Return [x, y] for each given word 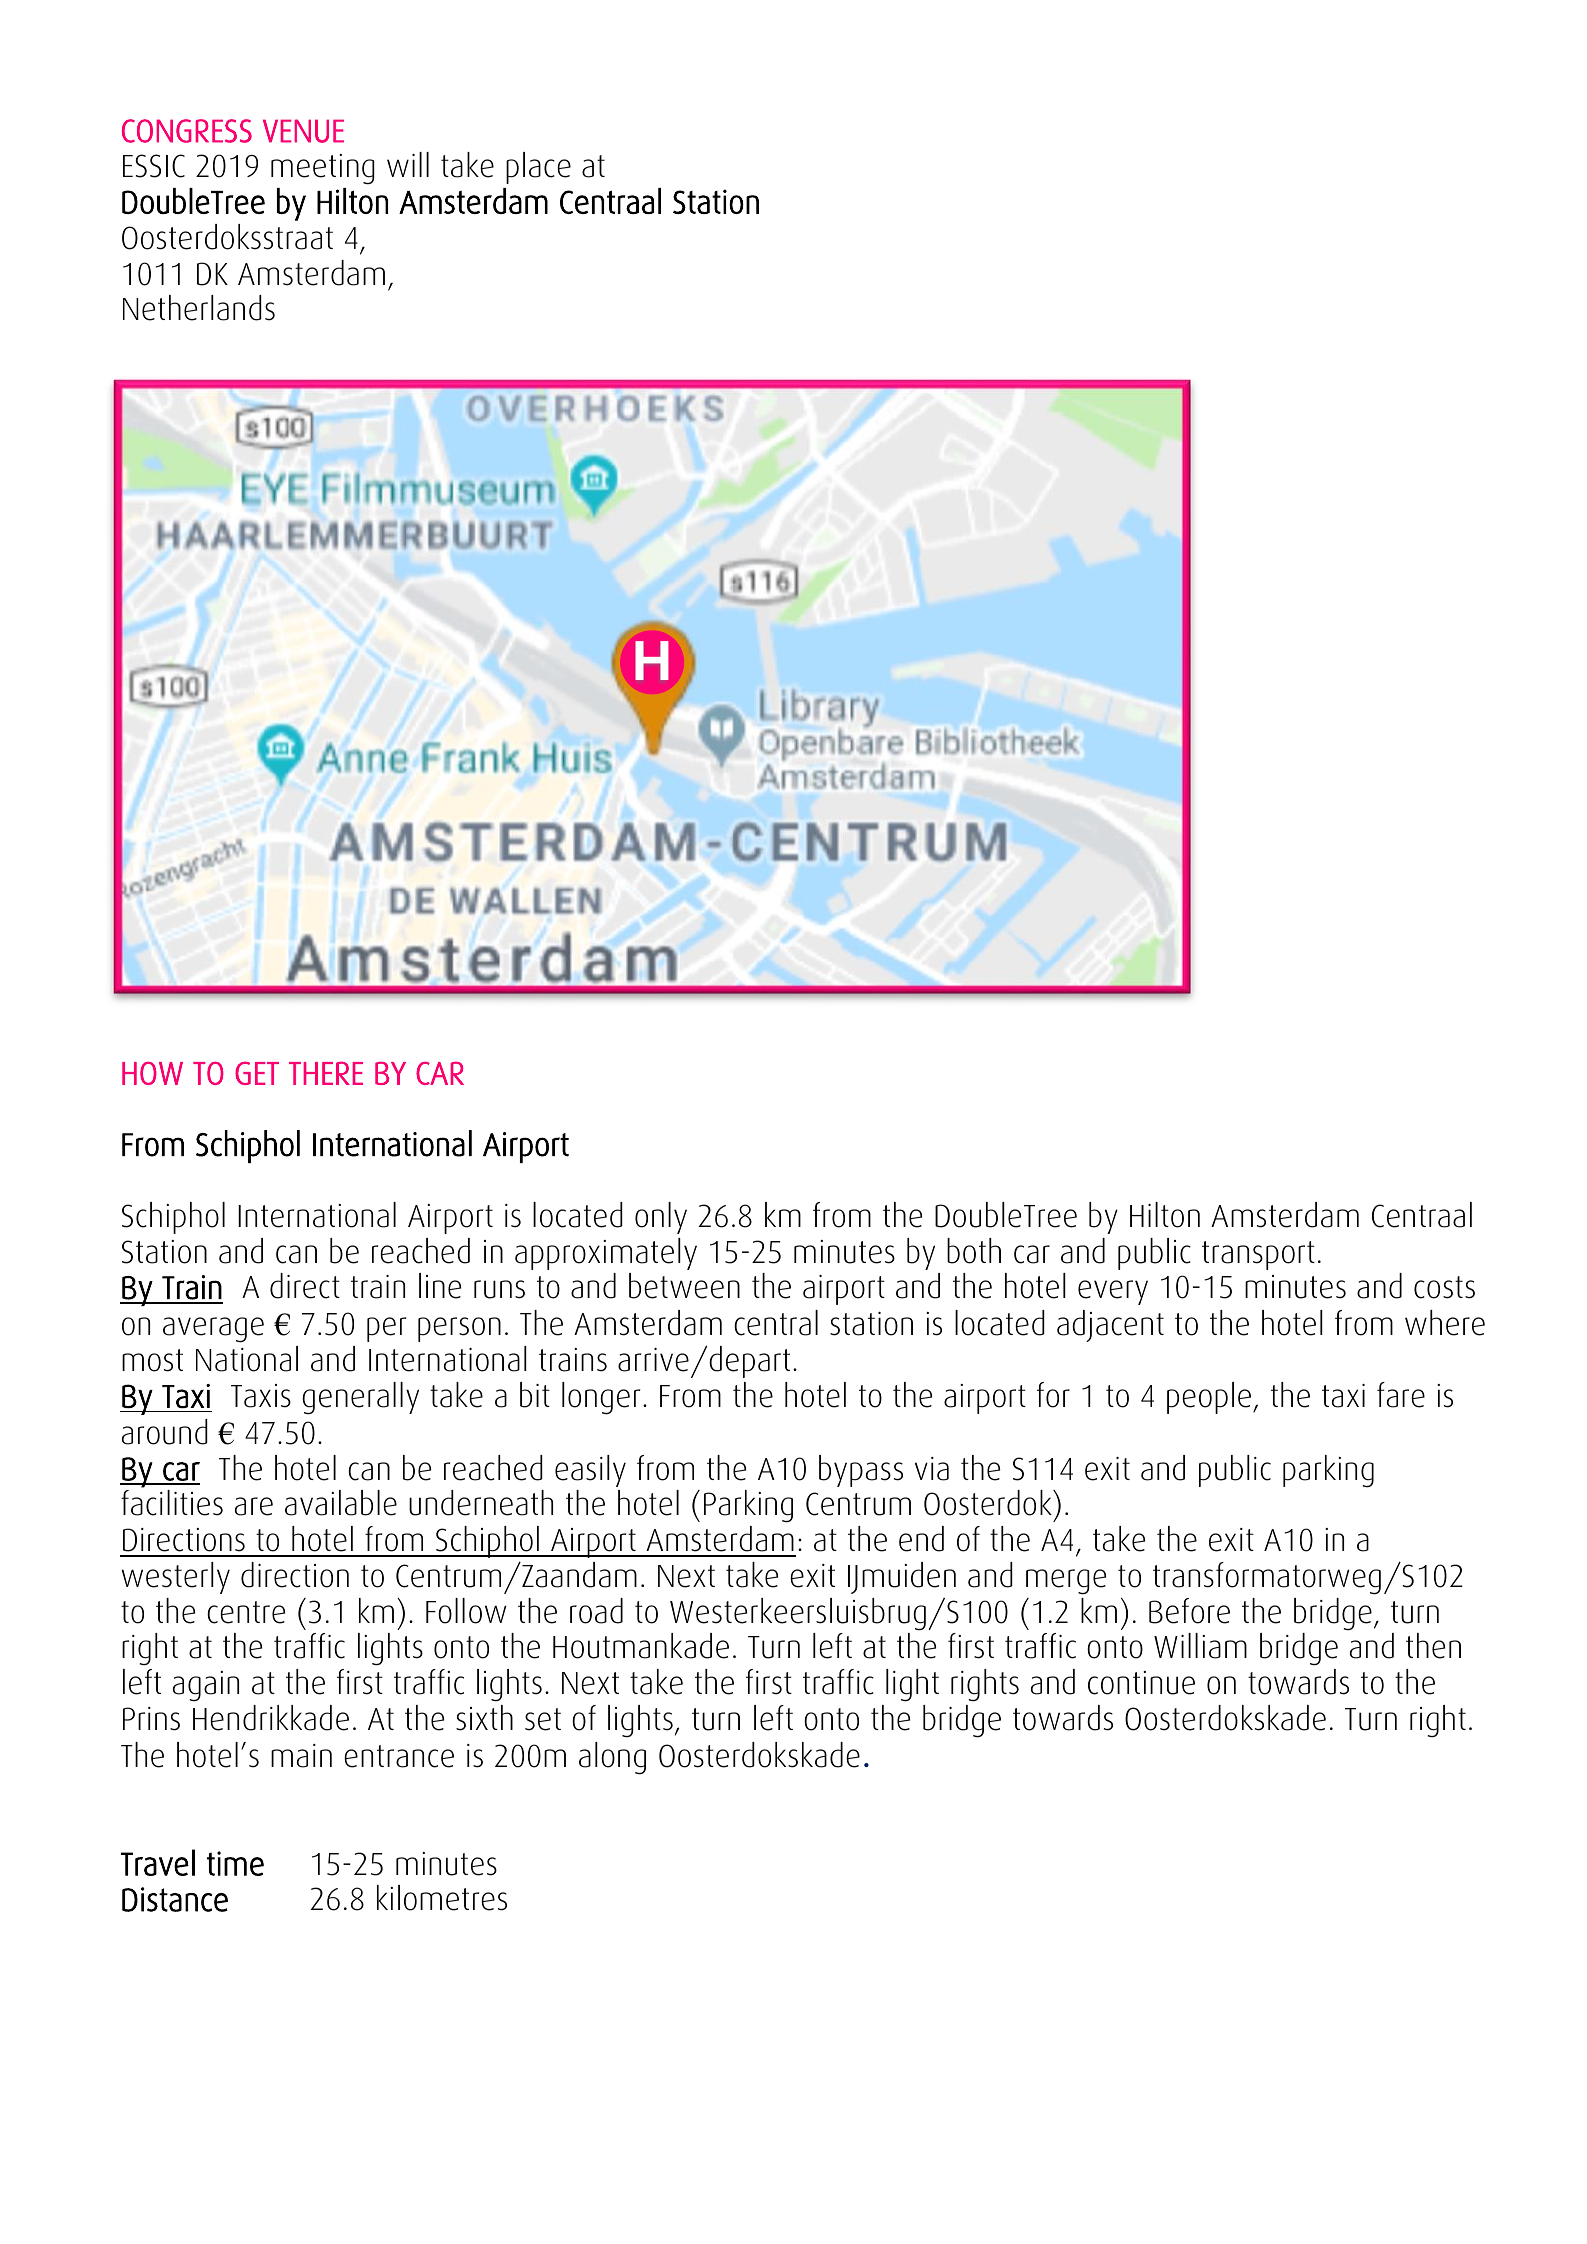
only [661, 1218]
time [235, 1863]
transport [1258, 1255]
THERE [326, 1073]
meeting [323, 169]
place [538, 168]
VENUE [303, 131]
